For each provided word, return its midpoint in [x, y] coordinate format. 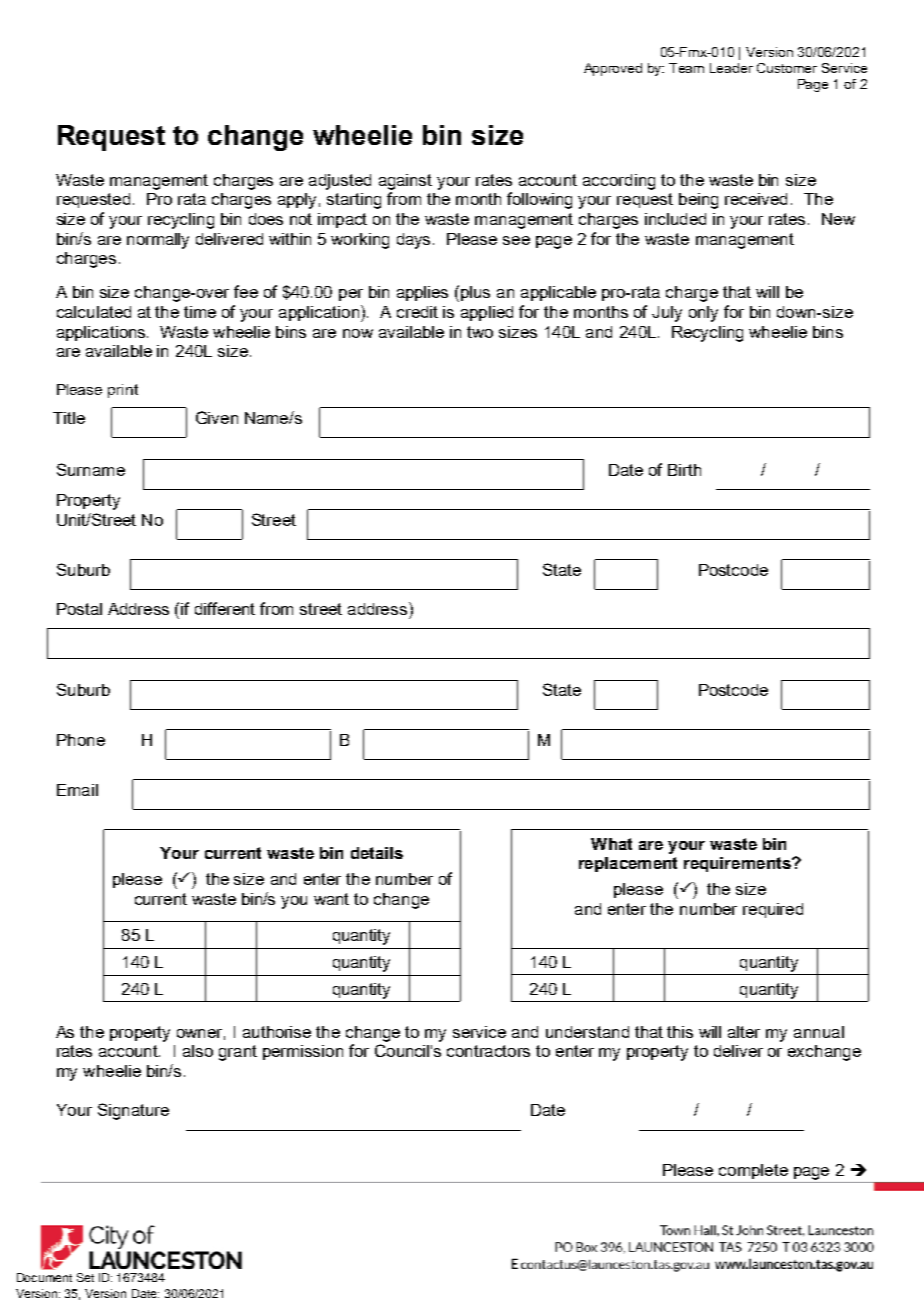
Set [85, 1277]
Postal [79, 609]
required [773, 910]
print [123, 391]
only [703, 314]
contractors [488, 1051]
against [405, 182]
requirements [738, 864]
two [480, 332]
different [225, 608]
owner [201, 1034]
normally [158, 241]
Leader [731, 68]
